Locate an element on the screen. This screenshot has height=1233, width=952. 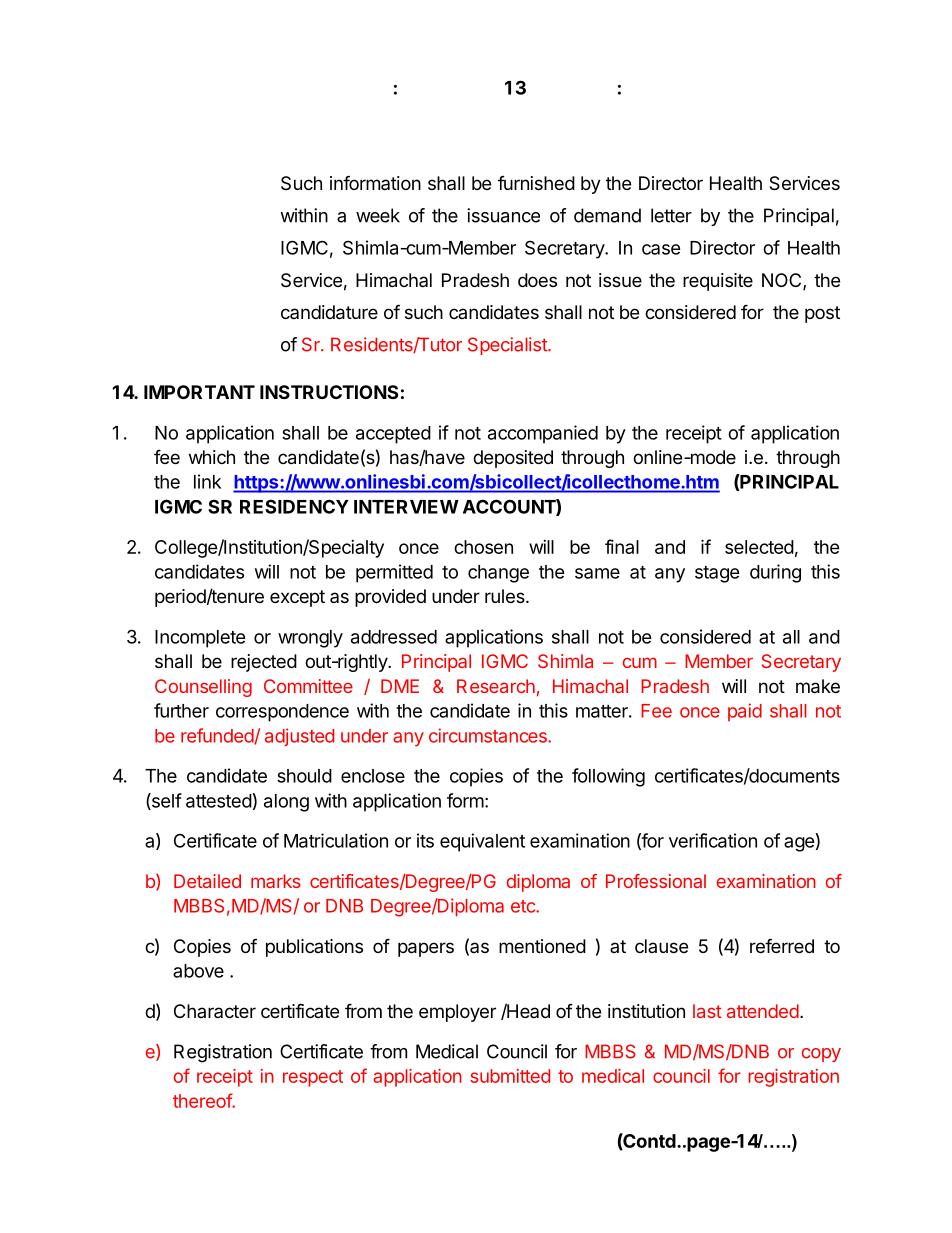
selected is located at coordinates (759, 547).
